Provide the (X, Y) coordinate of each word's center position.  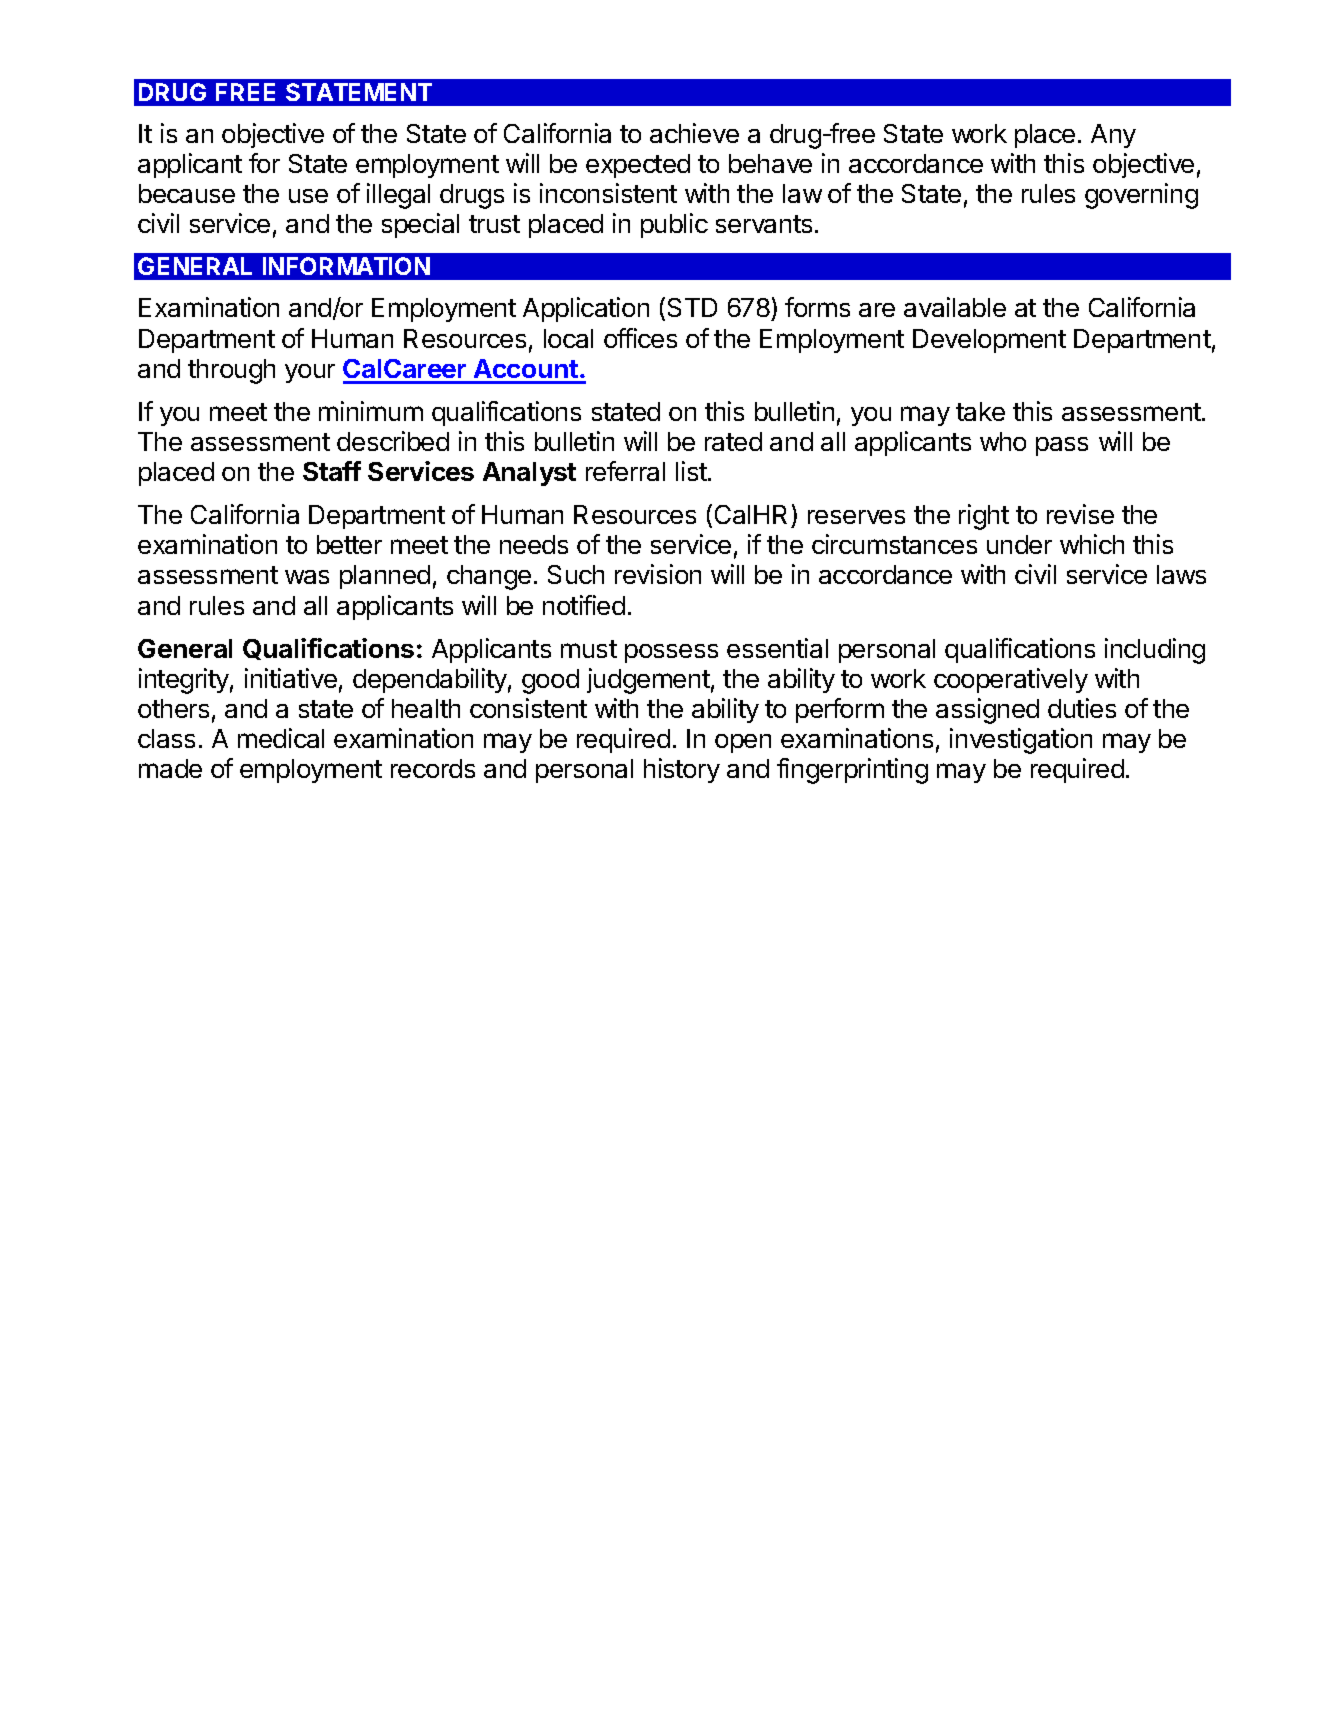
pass (1062, 446)
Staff (332, 471)
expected (638, 166)
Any (1113, 136)
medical (281, 738)
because (187, 193)
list (691, 471)
